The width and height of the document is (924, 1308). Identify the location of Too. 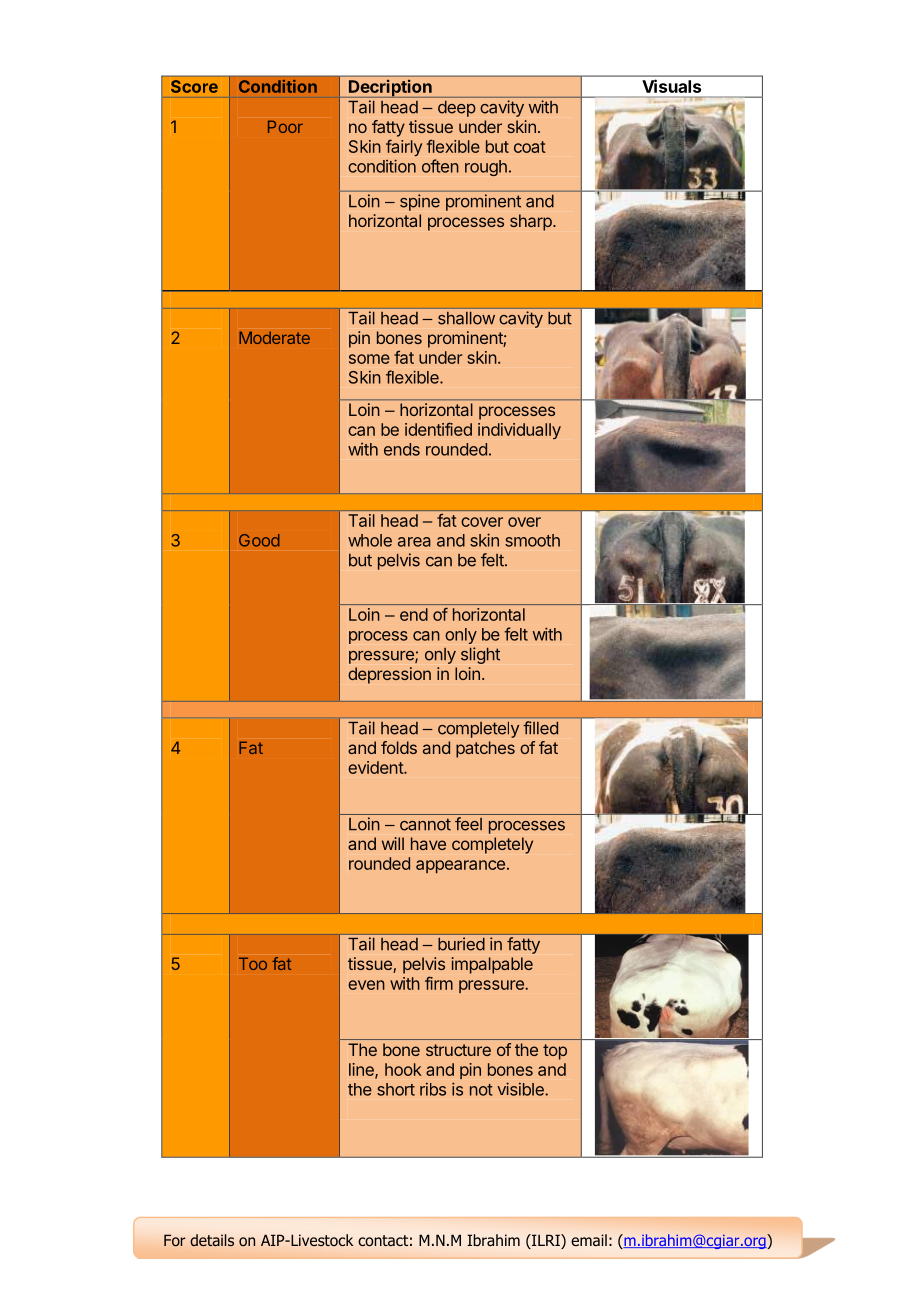
(253, 963).
